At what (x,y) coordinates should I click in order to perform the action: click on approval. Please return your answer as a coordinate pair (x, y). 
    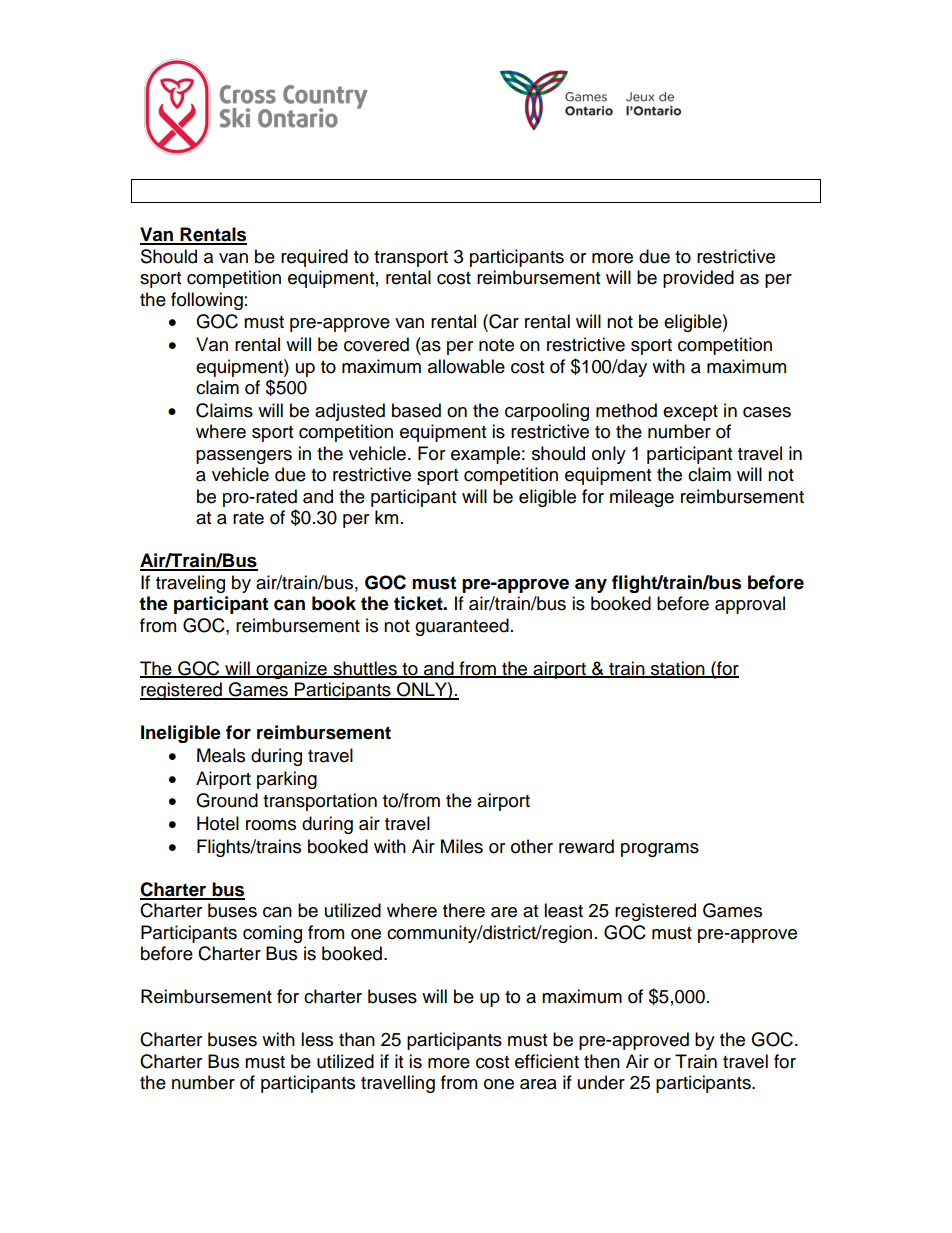
    Looking at the image, I should click on (750, 605).
